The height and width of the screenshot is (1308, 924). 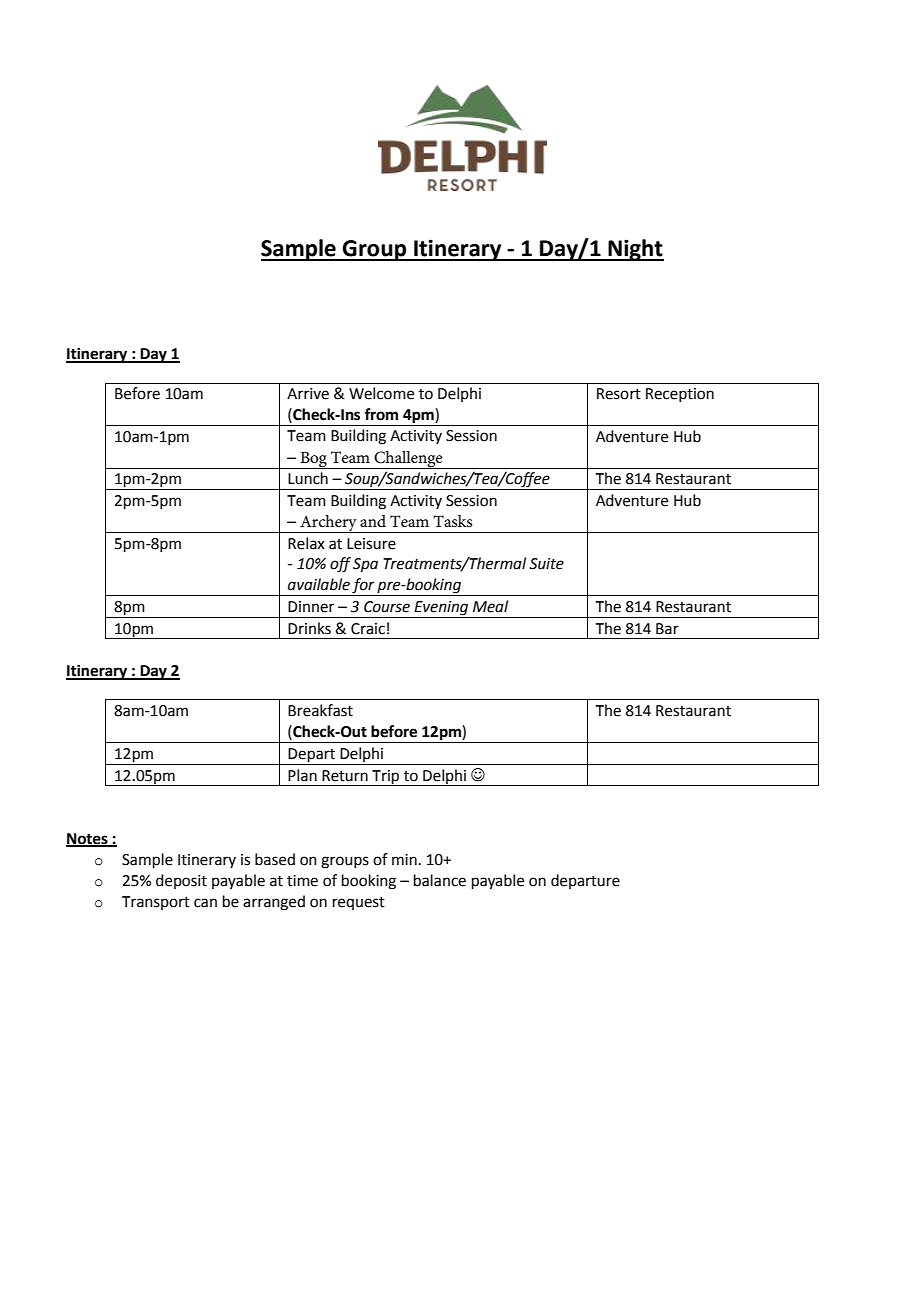 I want to click on Spa, so click(x=365, y=565).
